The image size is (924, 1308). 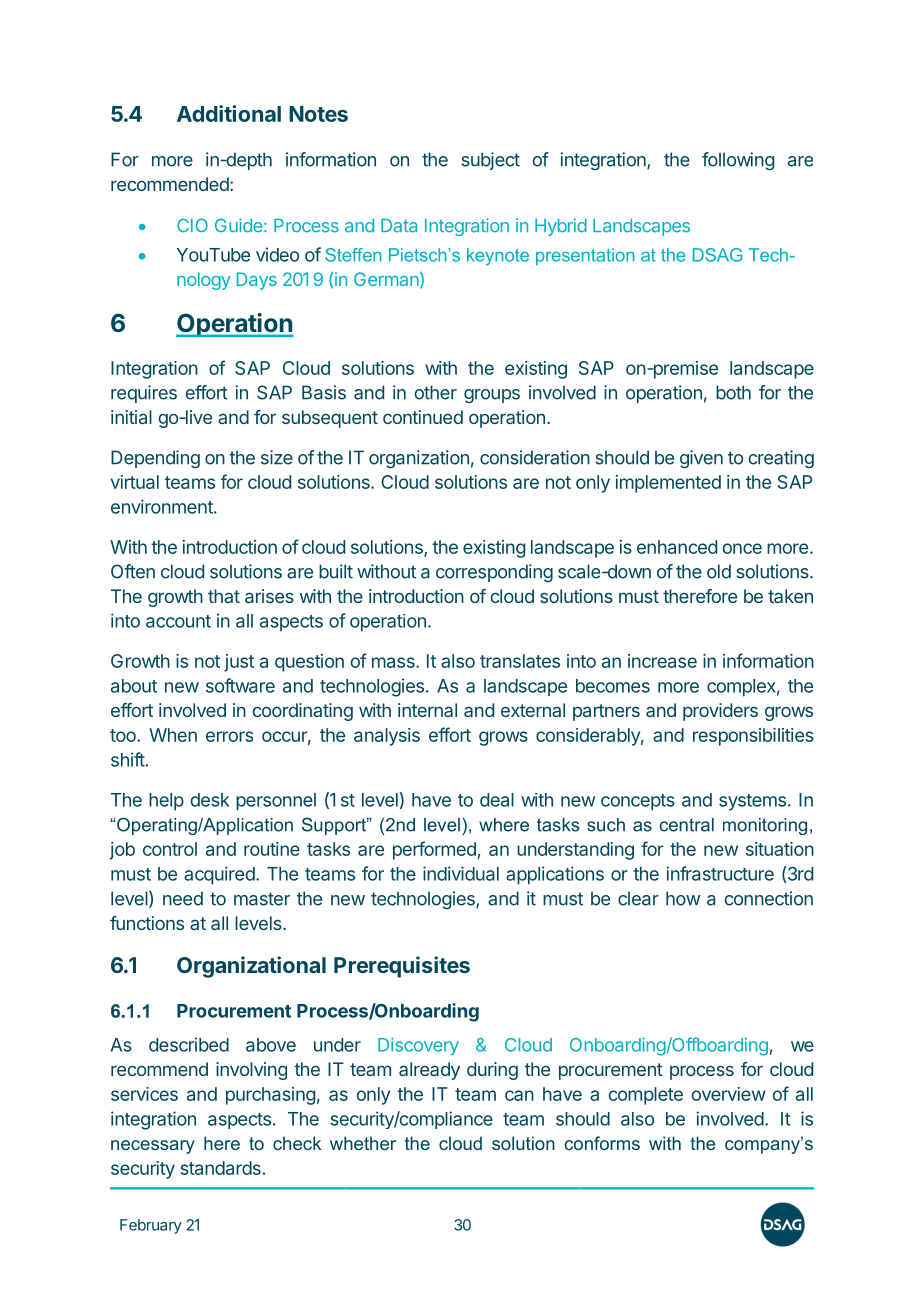 What do you see at coordinates (662, 661) in the screenshot?
I see `increase` at bounding box center [662, 661].
